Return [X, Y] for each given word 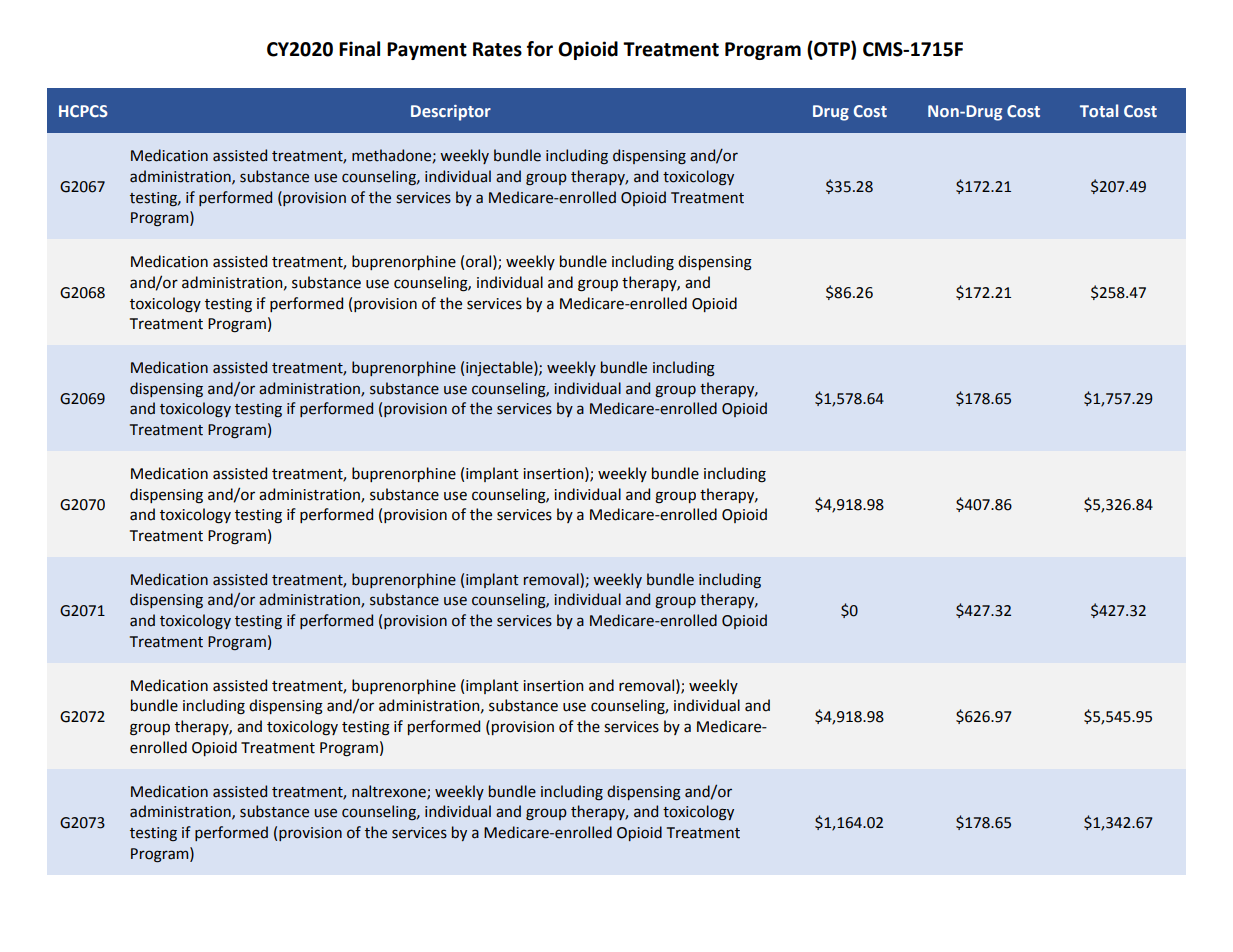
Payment [427, 51]
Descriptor [451, 113]
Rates [497, 49]
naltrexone [390, 792]
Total [1099, 111]
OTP [832, 49]
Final [359, 49]
